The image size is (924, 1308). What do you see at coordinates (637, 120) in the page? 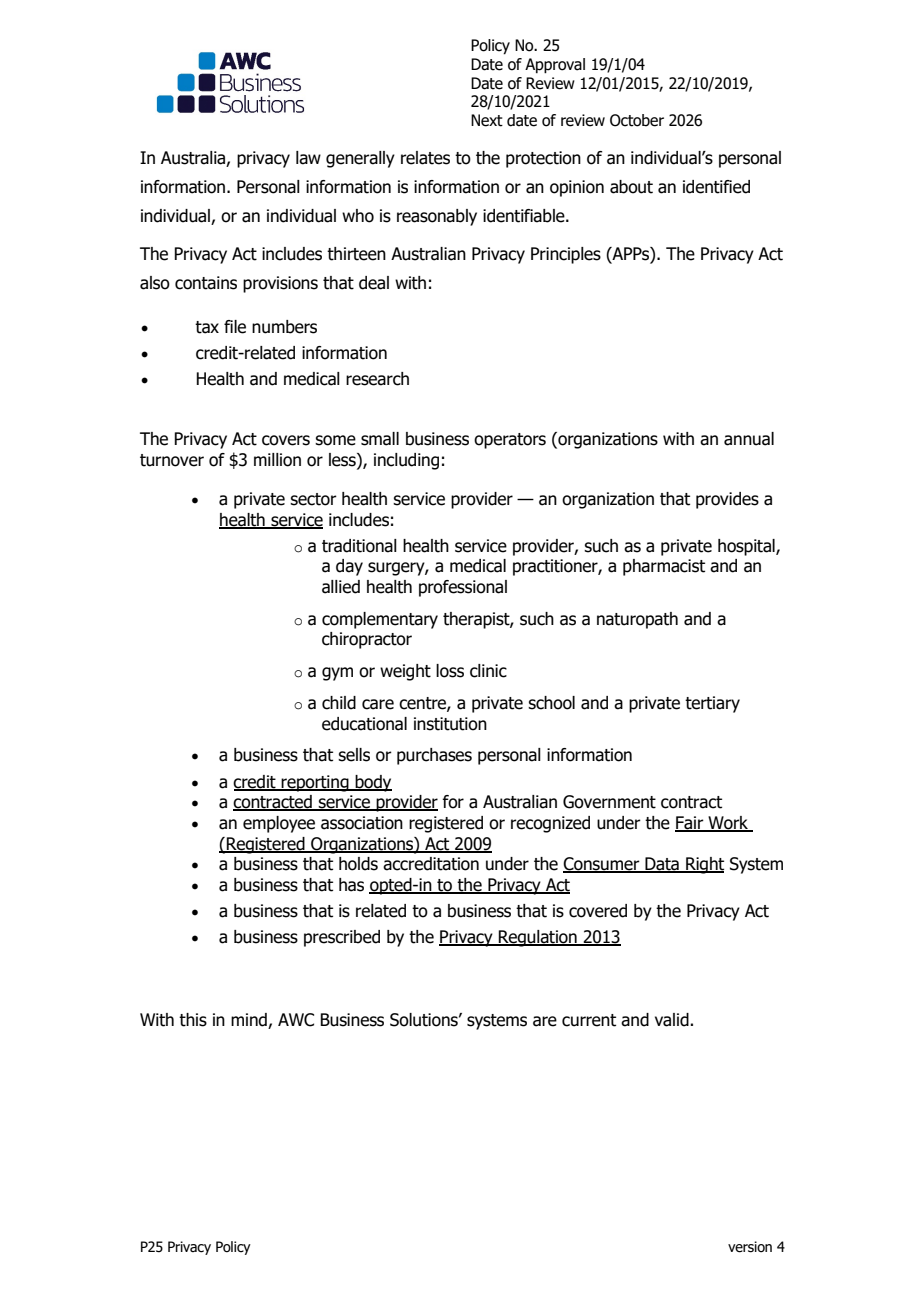
I see `October` at bounding box center [637, 120].
